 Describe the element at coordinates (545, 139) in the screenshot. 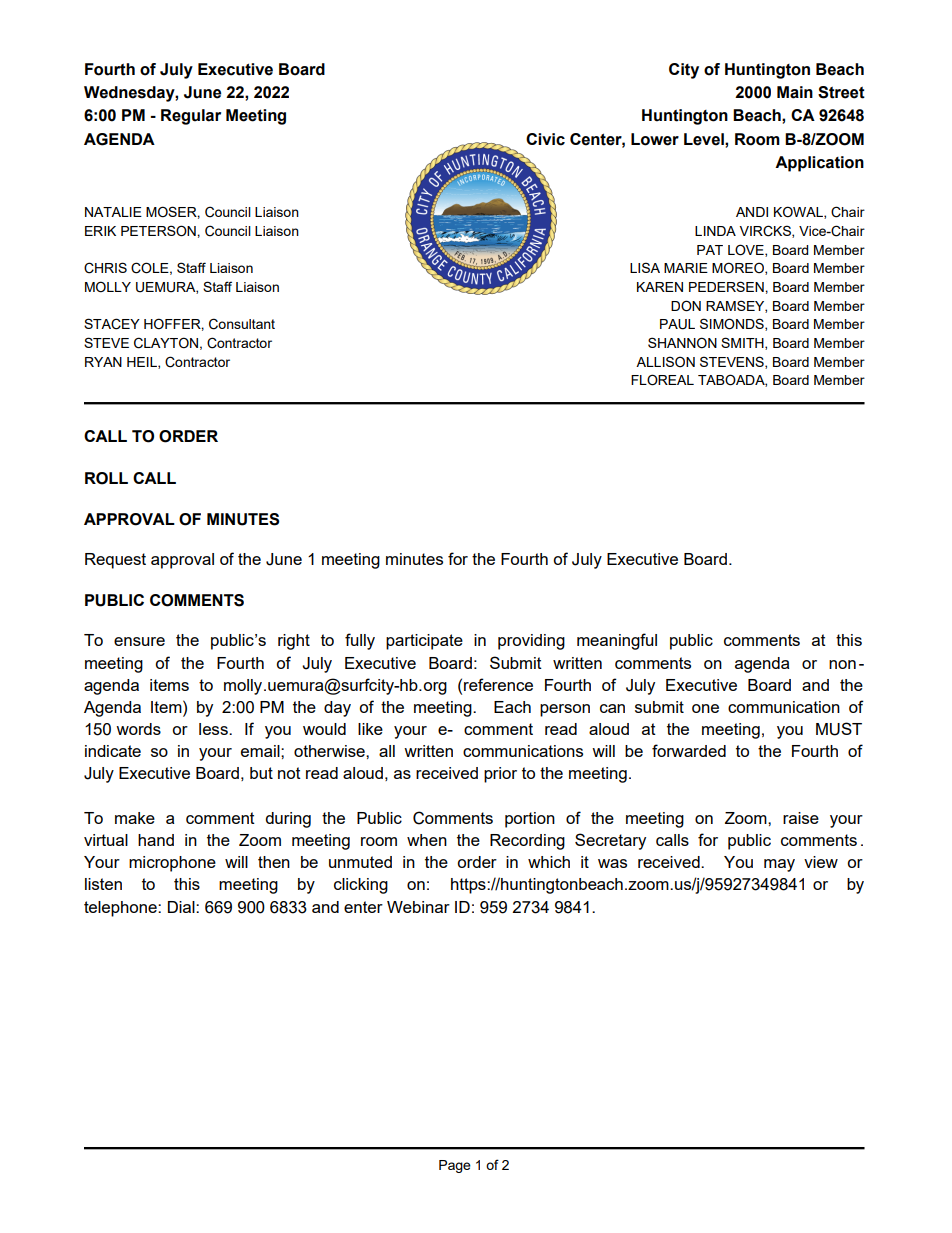

I see `Civic` at that location.
